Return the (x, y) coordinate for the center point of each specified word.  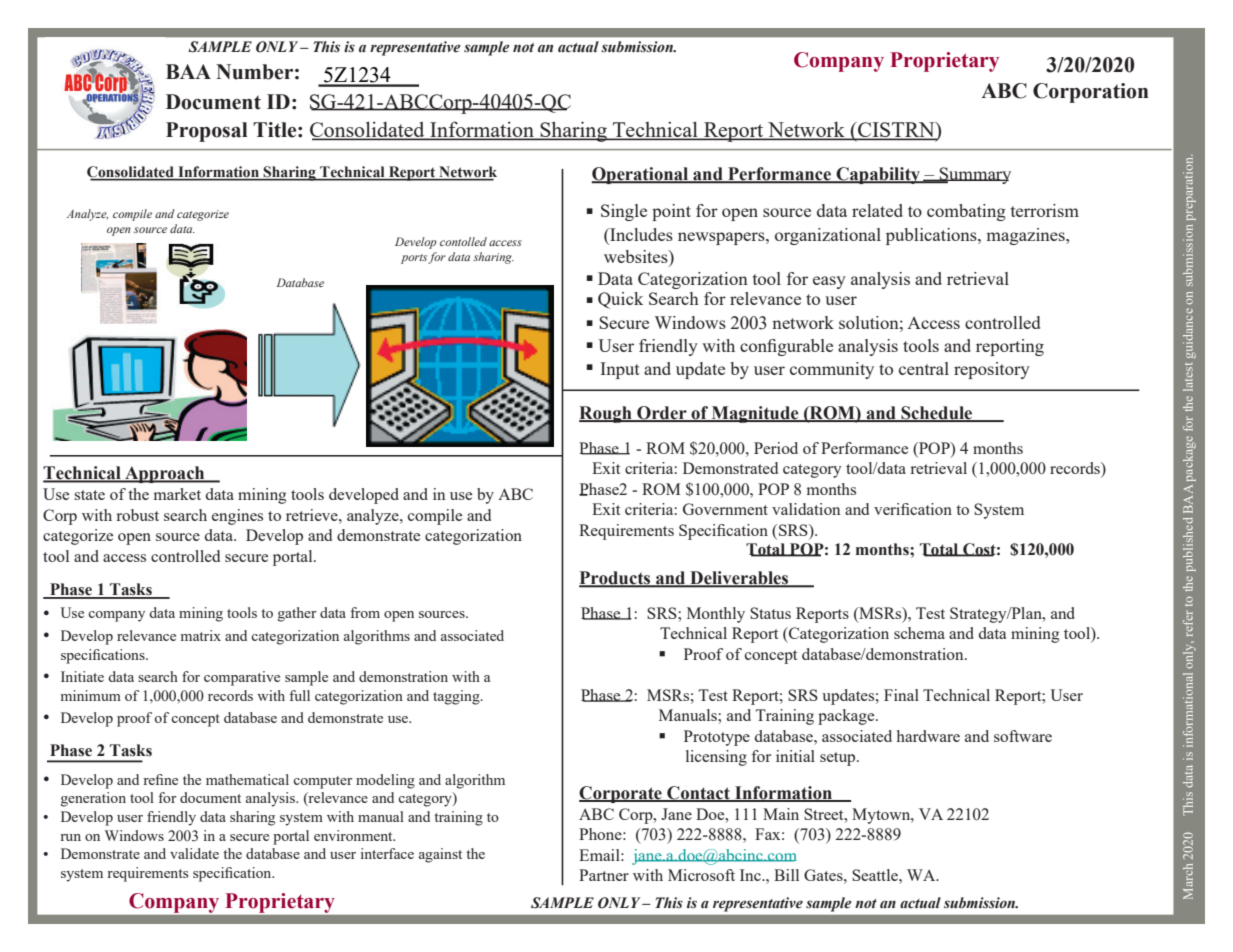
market (177, 494)
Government (725, 509)
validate (194, 853)
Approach (165, 474)
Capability (878, 175)
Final (901, 695)
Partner (604, 875)
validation (806, 509)
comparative (242, 678)
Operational (641, 175)
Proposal (207, 132)
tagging (457, 697)
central (924, 368)
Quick (620, 300)
